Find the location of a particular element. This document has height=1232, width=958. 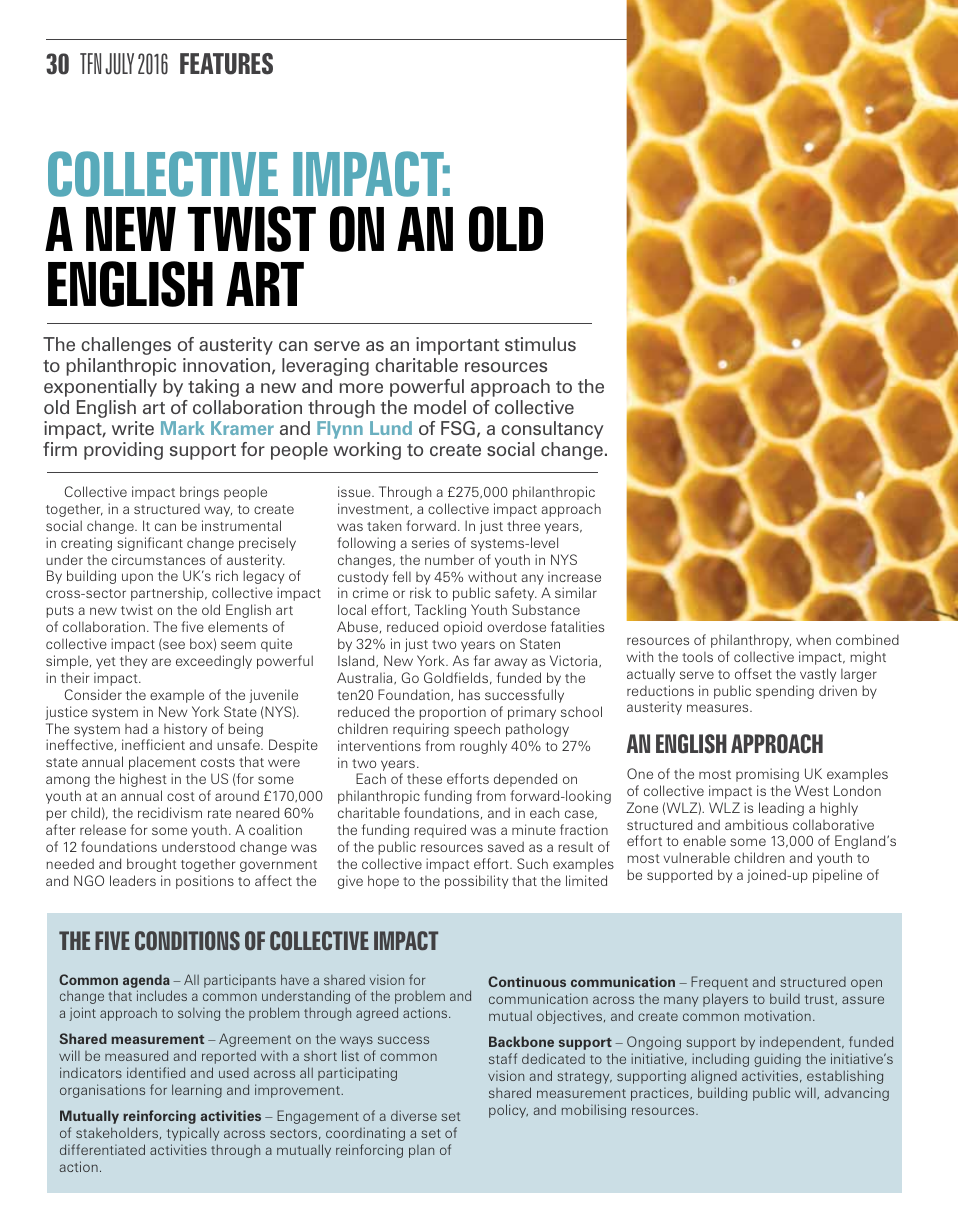

policy is located at coordinates (508, 1111).
